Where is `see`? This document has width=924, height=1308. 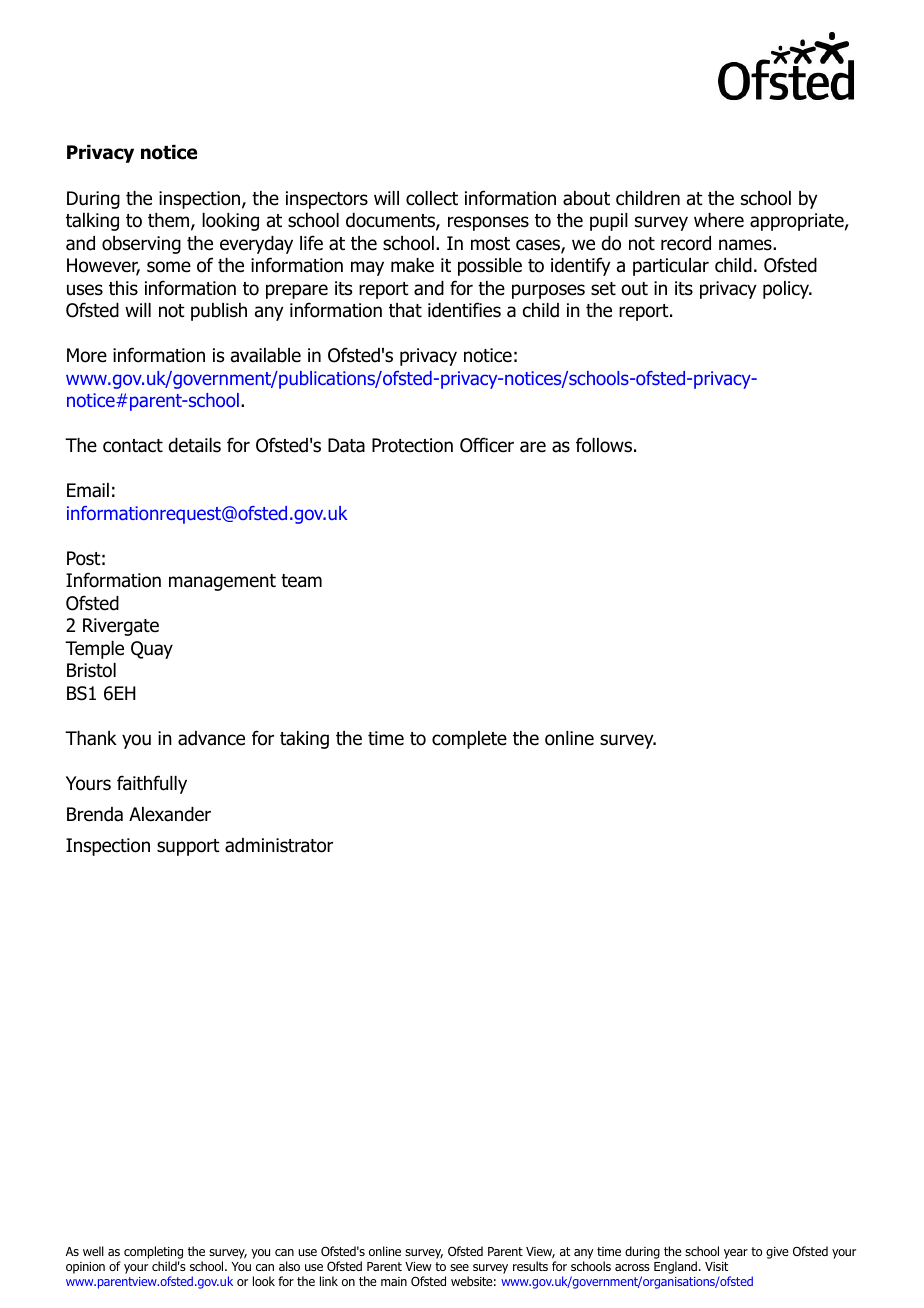 see is located at coordinates (459, 1267).
